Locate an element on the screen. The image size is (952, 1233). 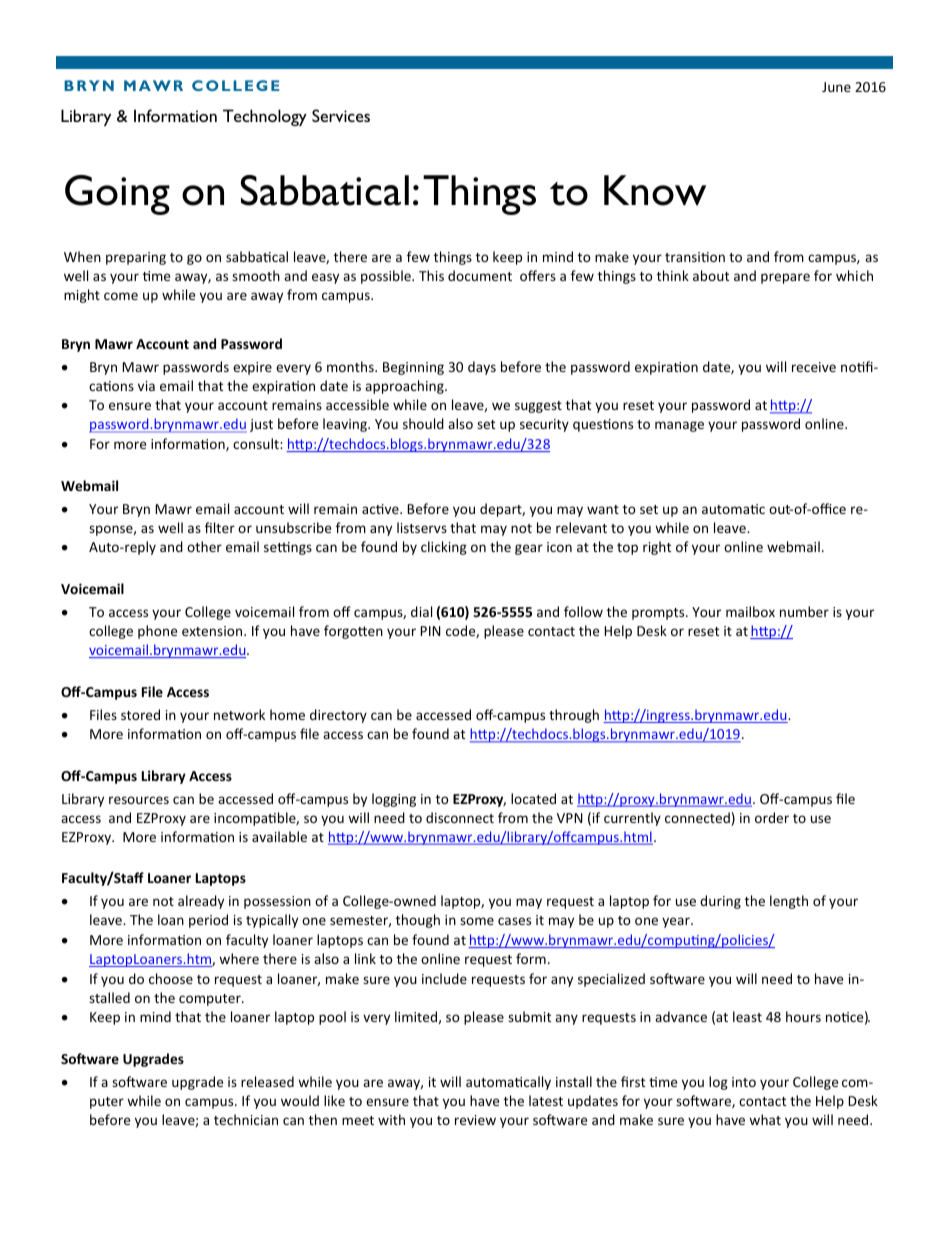
June is located at coordinates (836, 87).
